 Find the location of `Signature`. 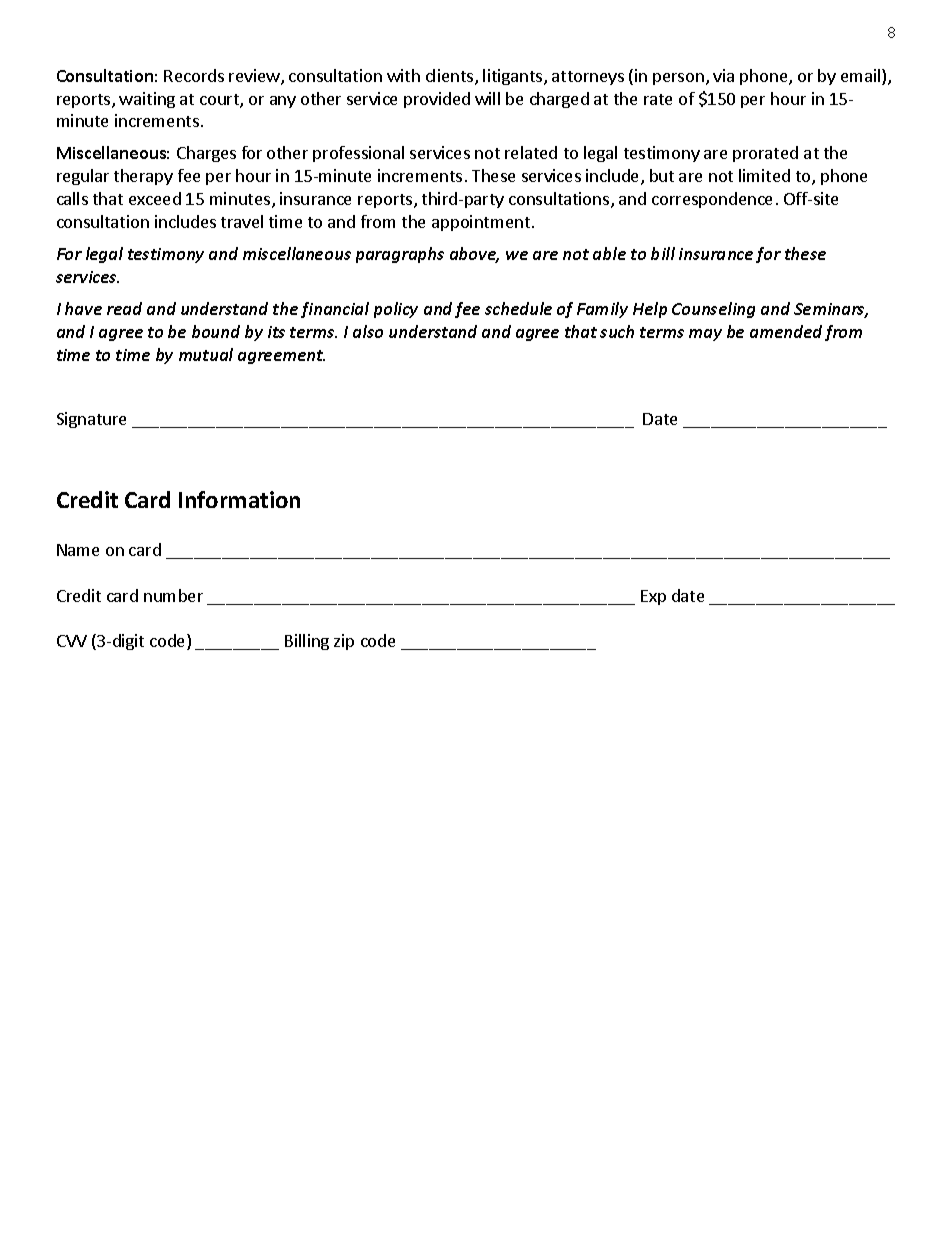

Signature is located at coordinates (91, 420).
